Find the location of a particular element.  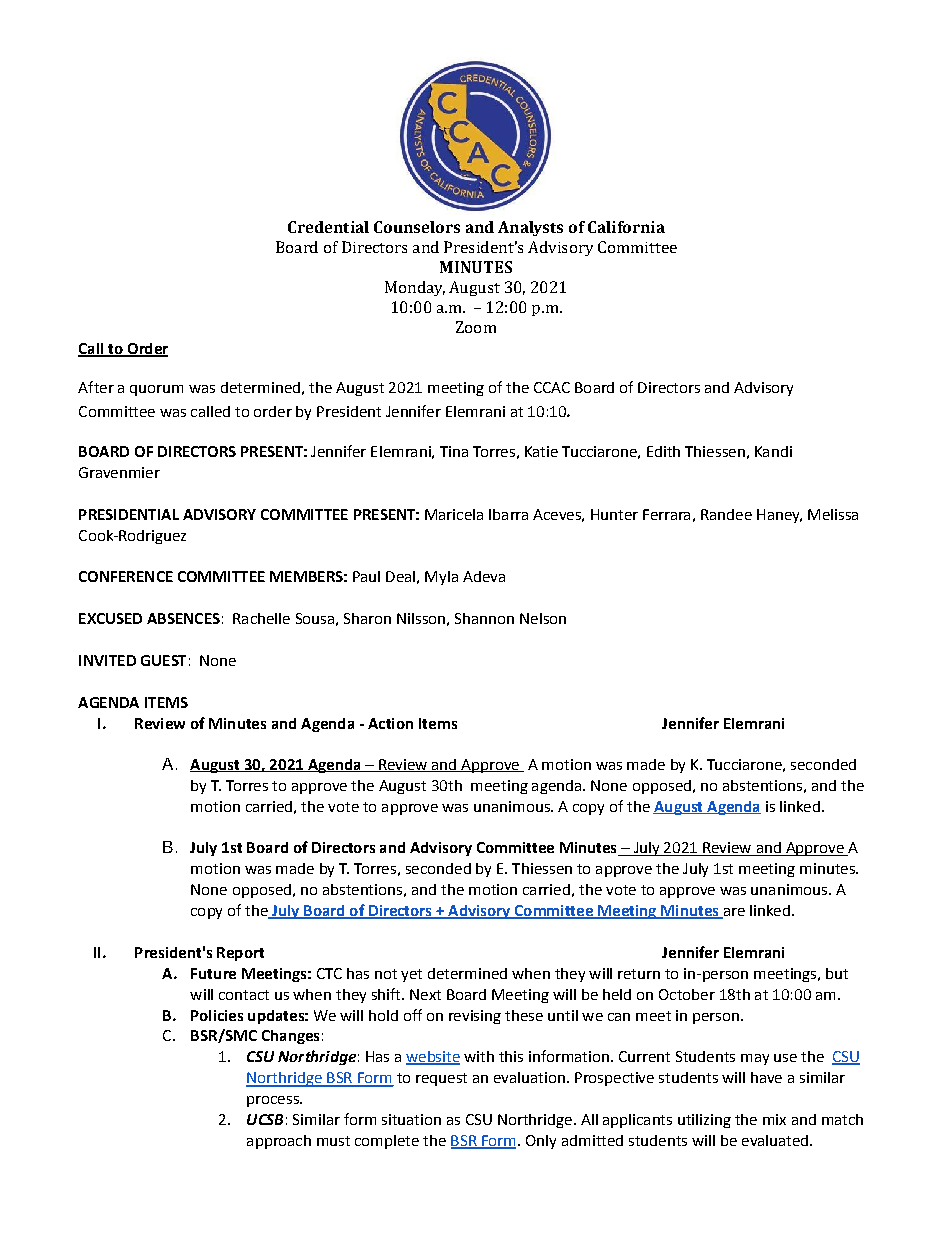

Report is located at coordinates (240, 954).
